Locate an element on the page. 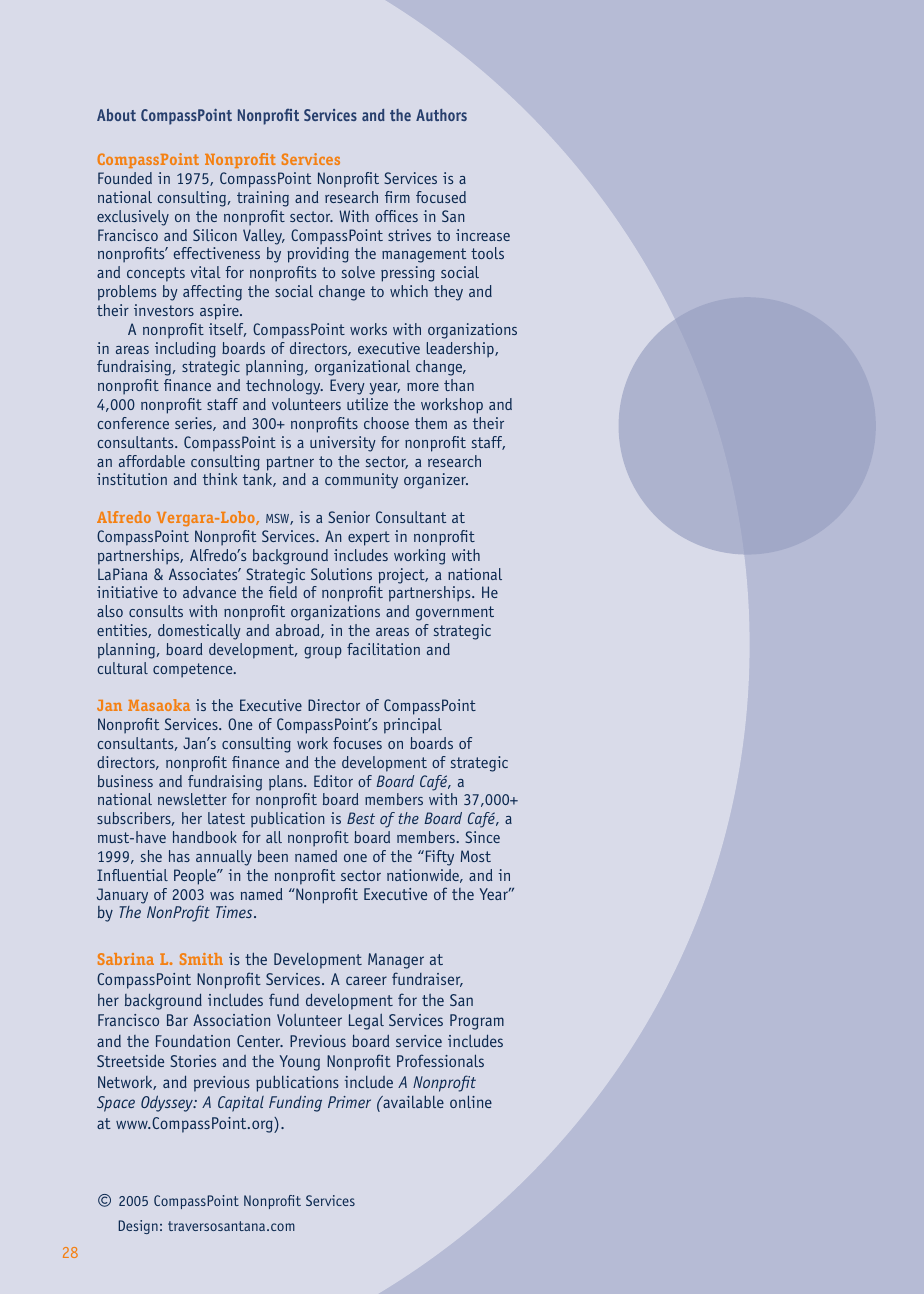 The height and width of the page is (1294, 924). been is located at coordinates (273, 856).
